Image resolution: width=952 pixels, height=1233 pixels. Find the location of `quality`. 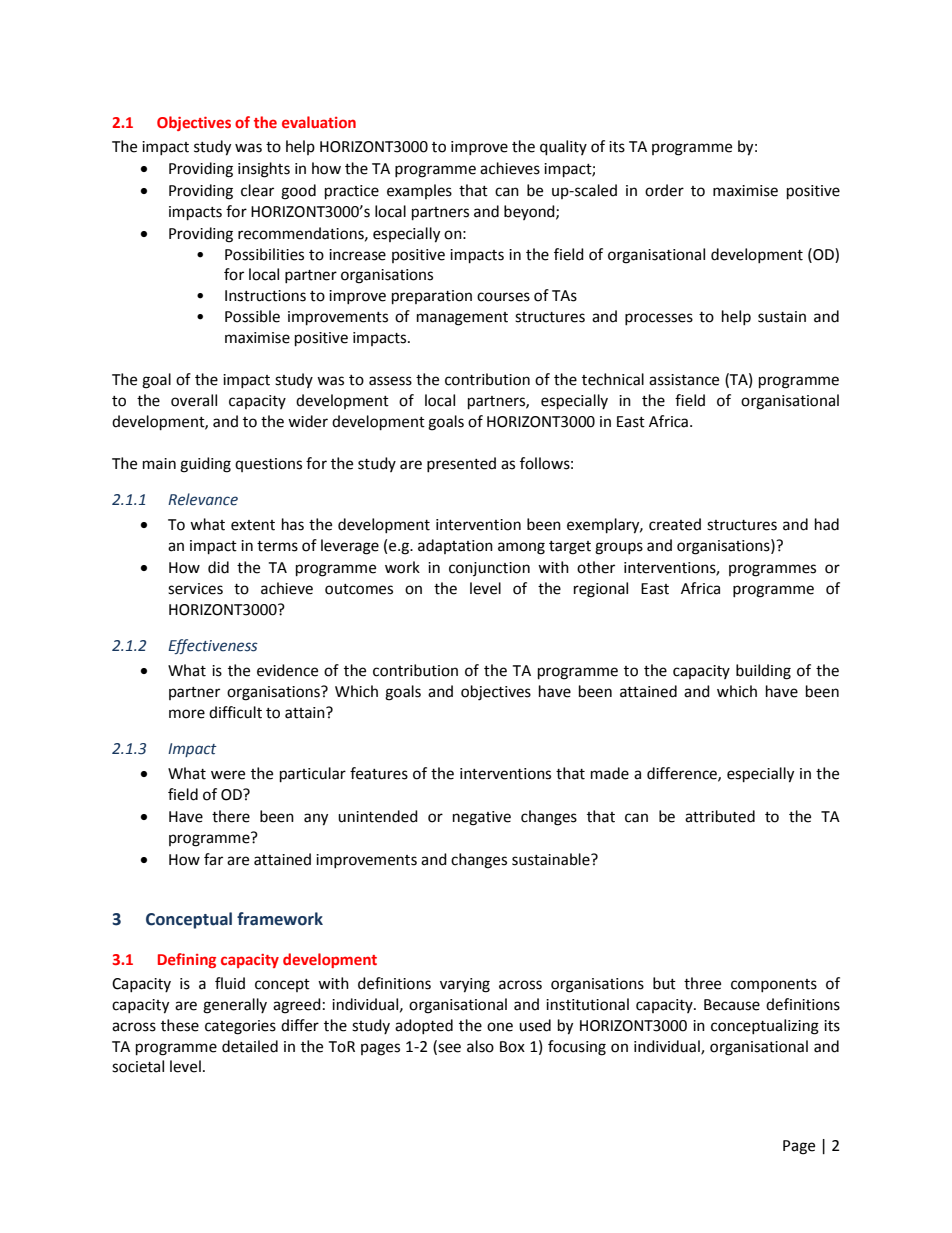

quality is located at coordinates (563, 148).
